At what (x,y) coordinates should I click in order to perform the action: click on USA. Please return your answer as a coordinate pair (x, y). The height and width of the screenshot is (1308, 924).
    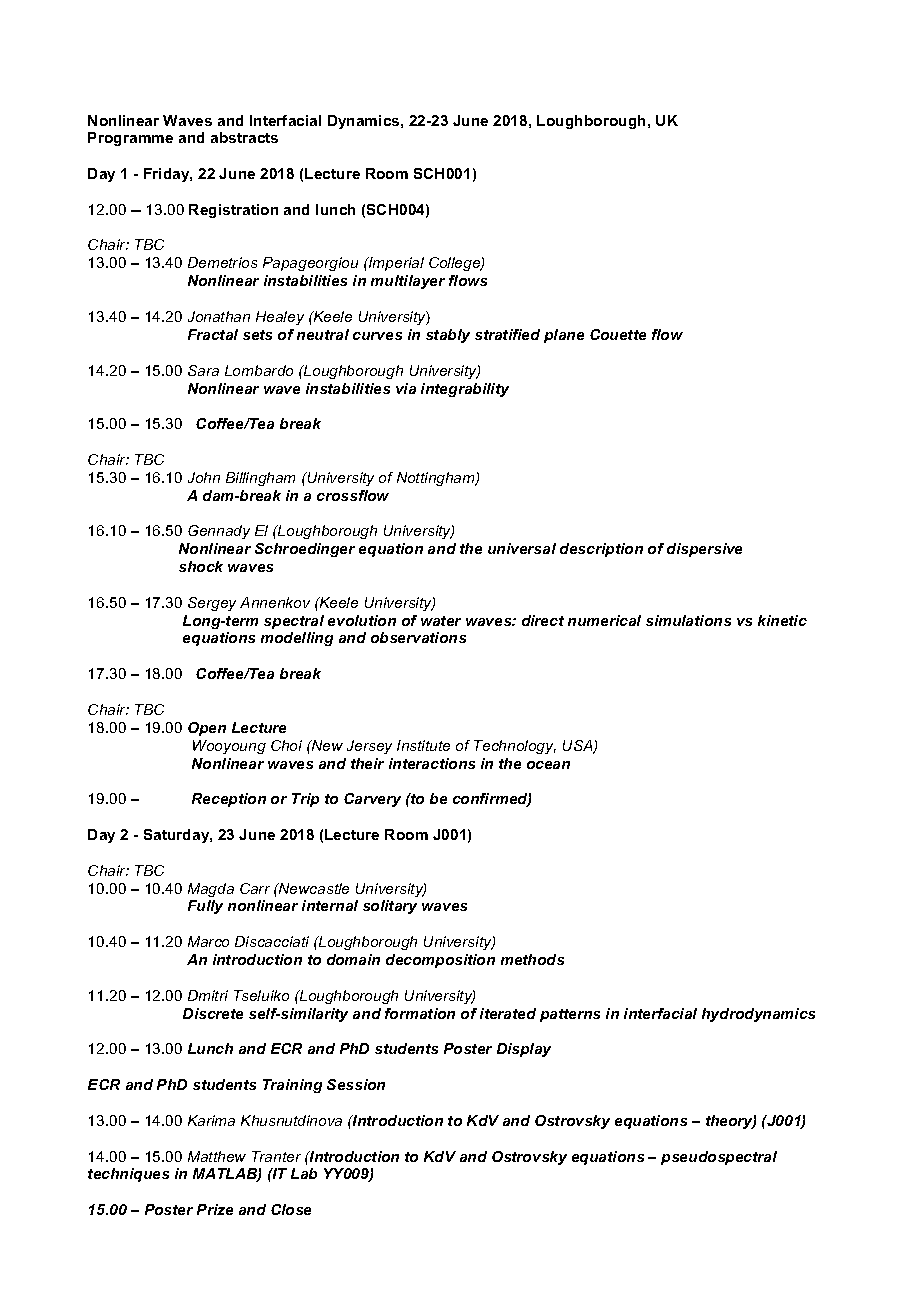
    Looking at the image, I should click on (579, 747).
